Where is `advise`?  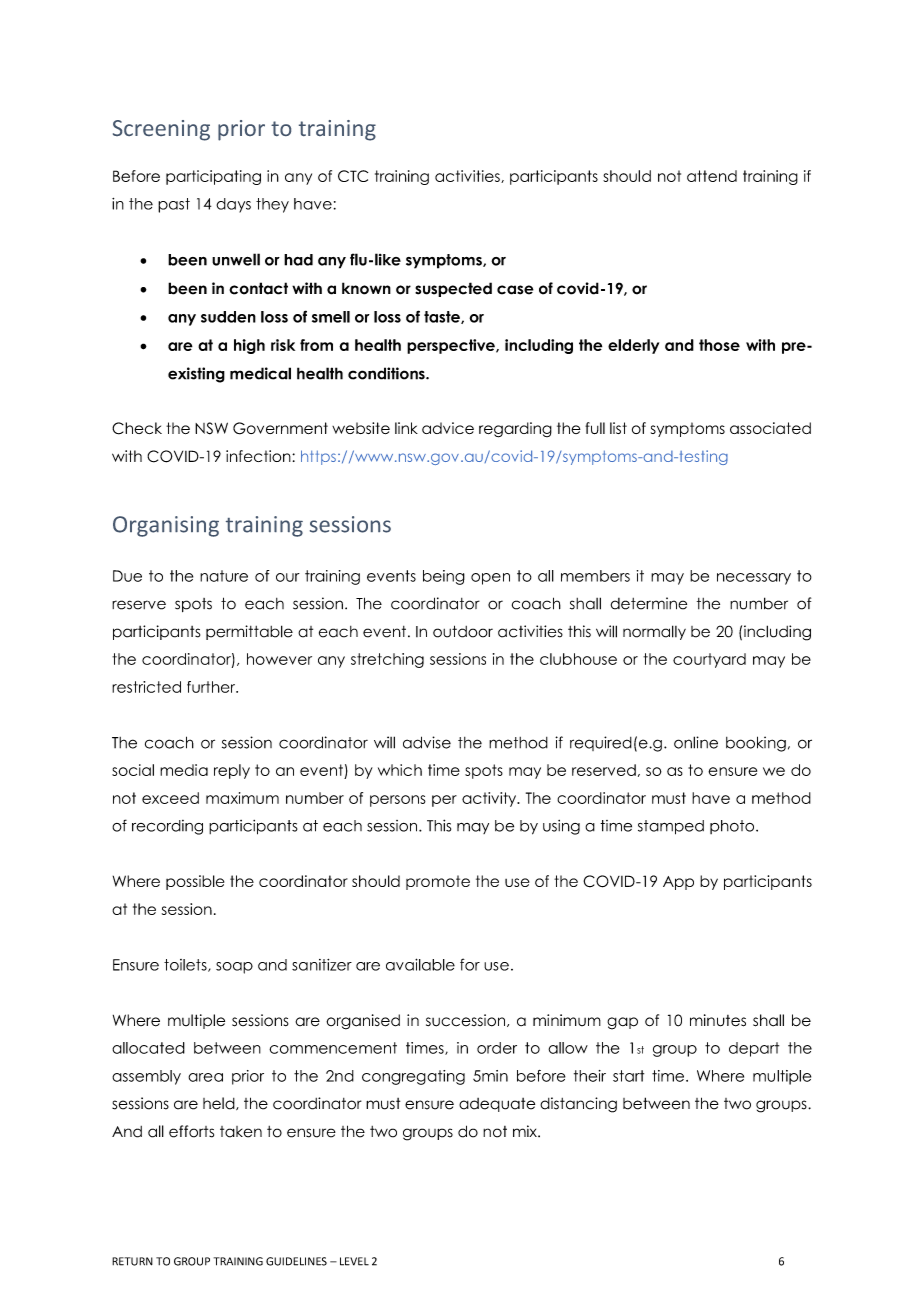
advise is located at coordinates (427, 742).
